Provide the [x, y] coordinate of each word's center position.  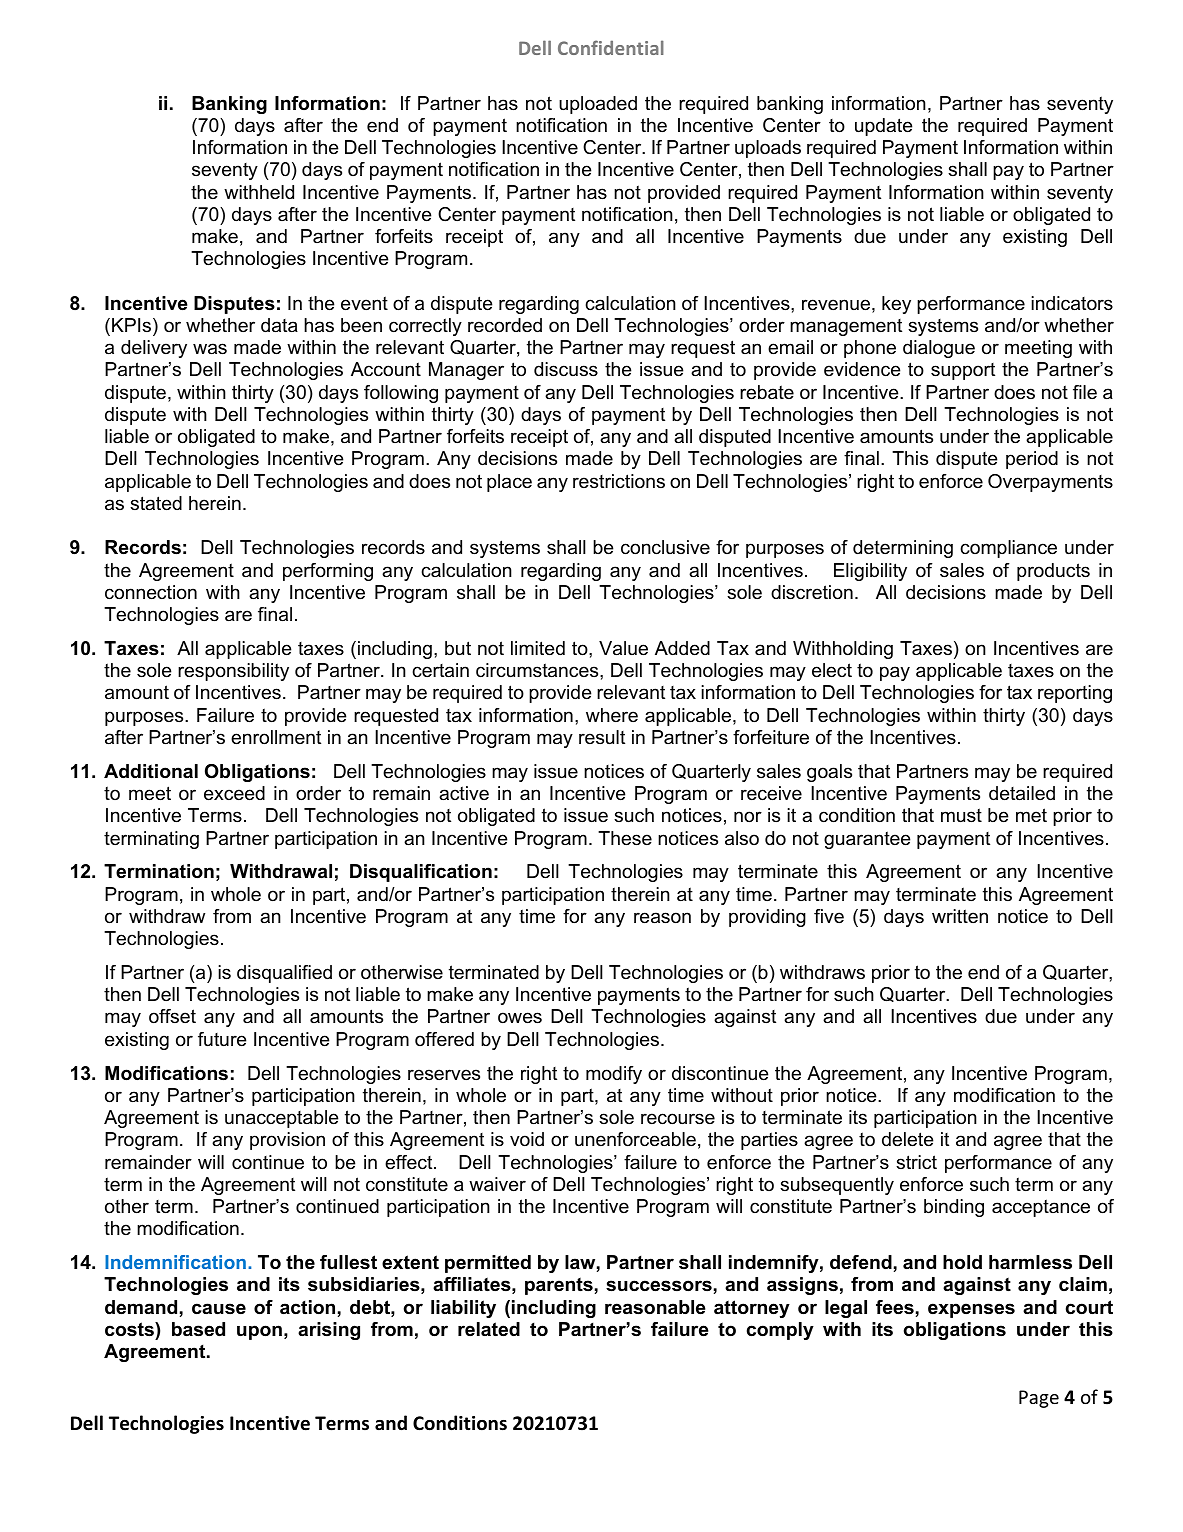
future [222, 1039]
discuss [566, 369]
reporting [1075, 694]
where [612, 715]
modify [614, 1075]
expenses [971, 1310]
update [883, 127]
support [963, 371]
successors [659, 1286]
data [279, 325]
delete [907, 1139]
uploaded [598, 105]
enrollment [276, 737]
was [210, 349]
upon [259, 1332]
